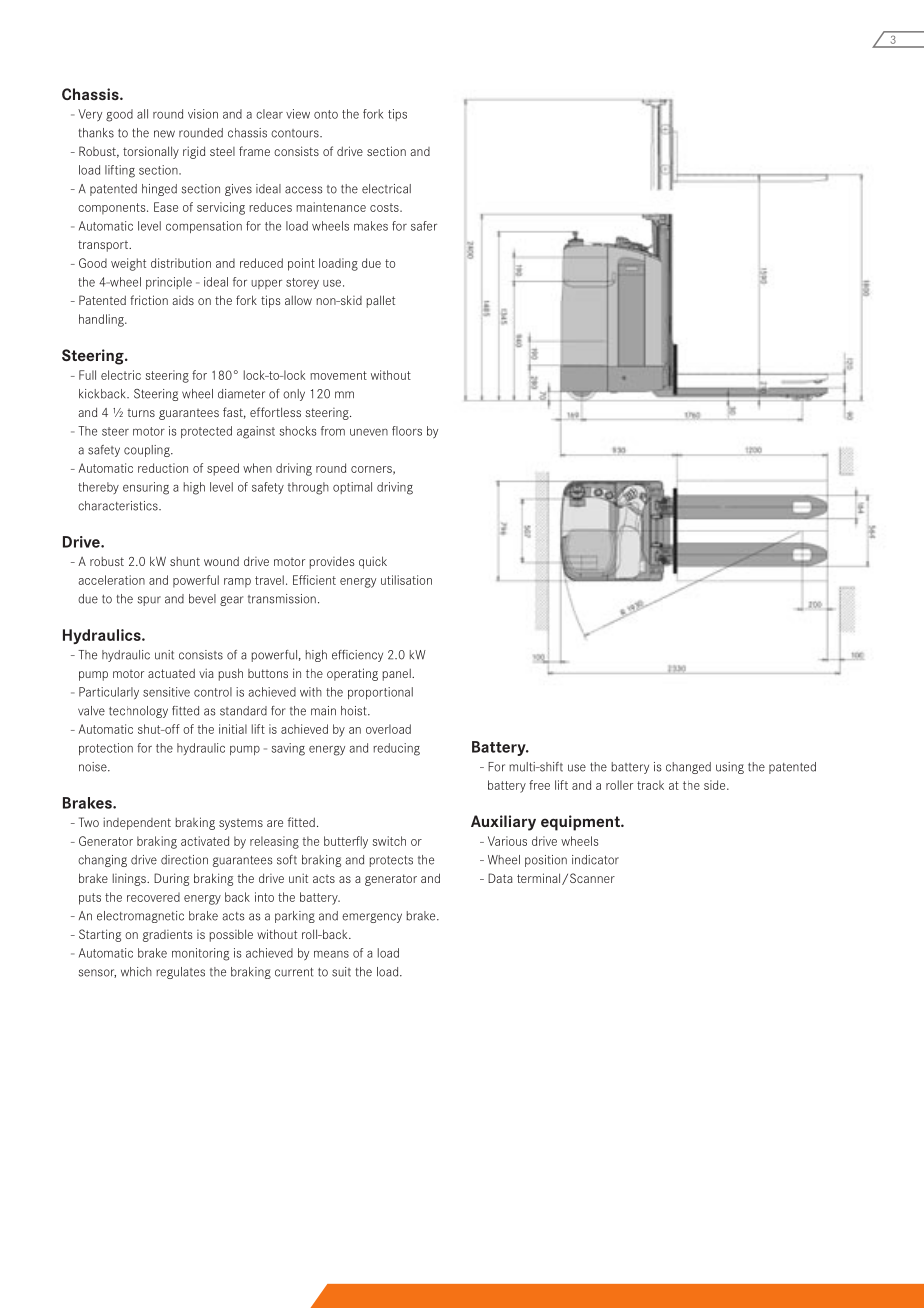  I want to click on new, so click(164, 134).
